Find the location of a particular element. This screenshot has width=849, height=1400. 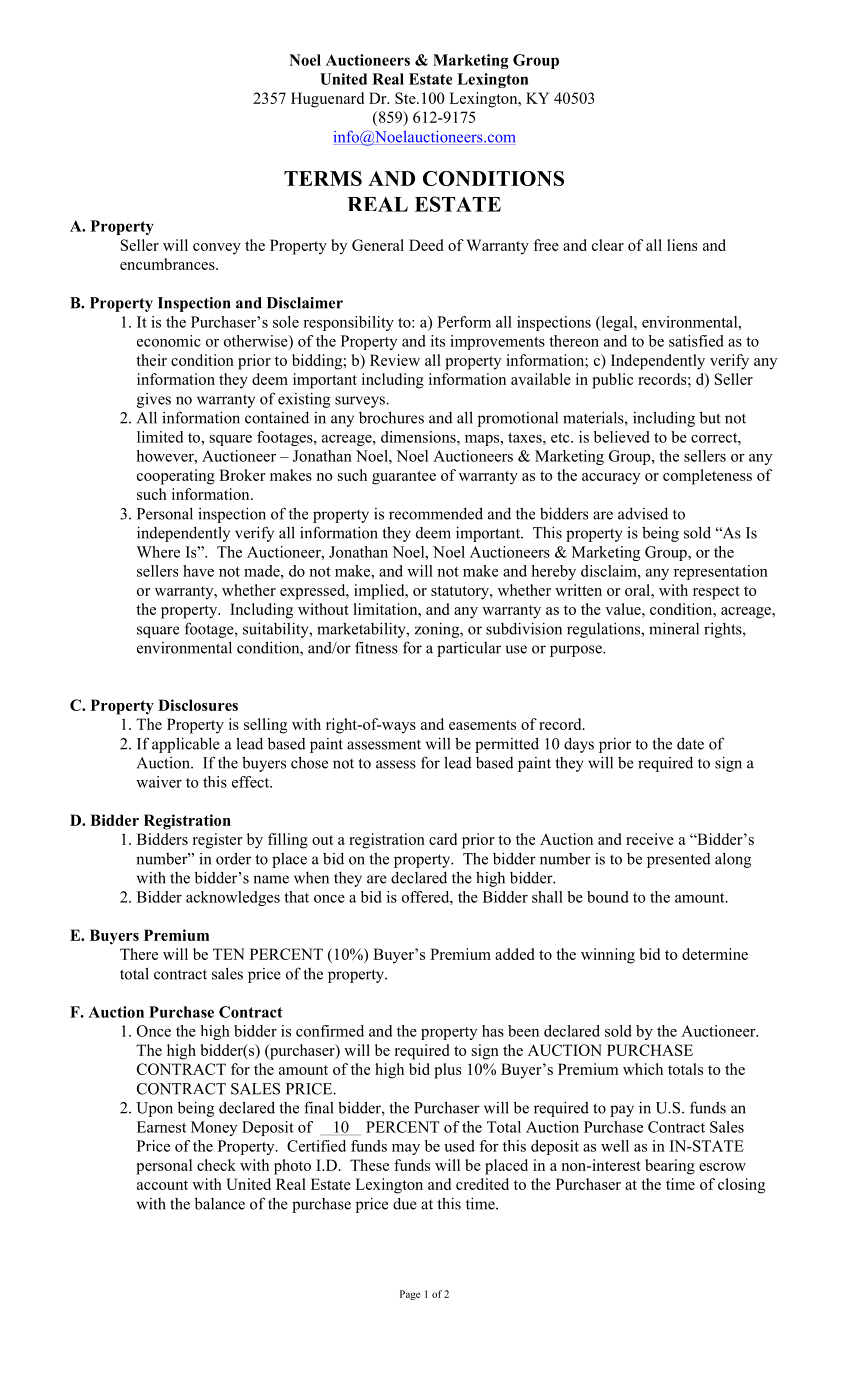

Money is located at coordinates (214, 1128).
